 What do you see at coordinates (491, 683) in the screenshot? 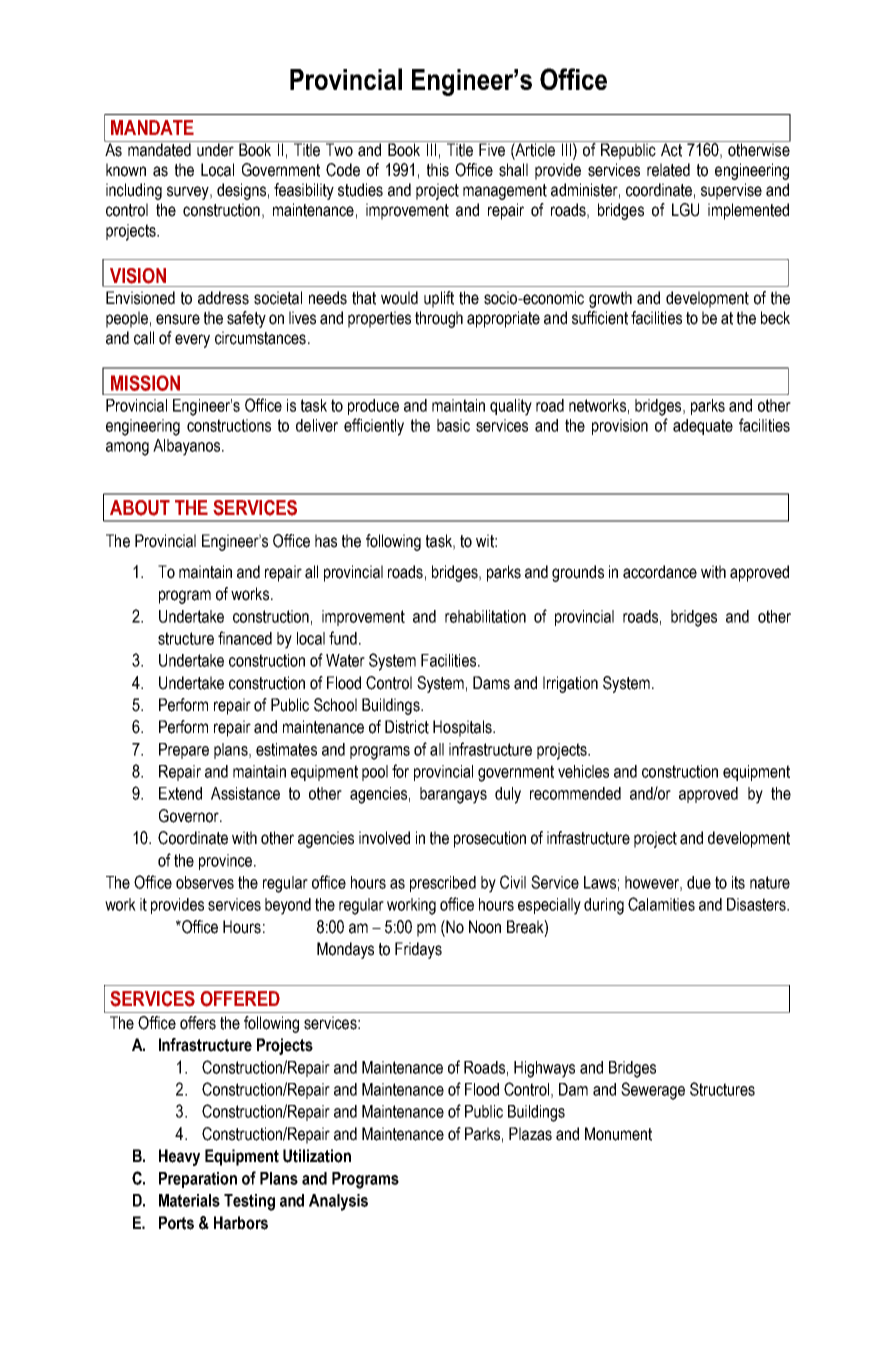
I see `Dams` at bounding box center [491, 683].
